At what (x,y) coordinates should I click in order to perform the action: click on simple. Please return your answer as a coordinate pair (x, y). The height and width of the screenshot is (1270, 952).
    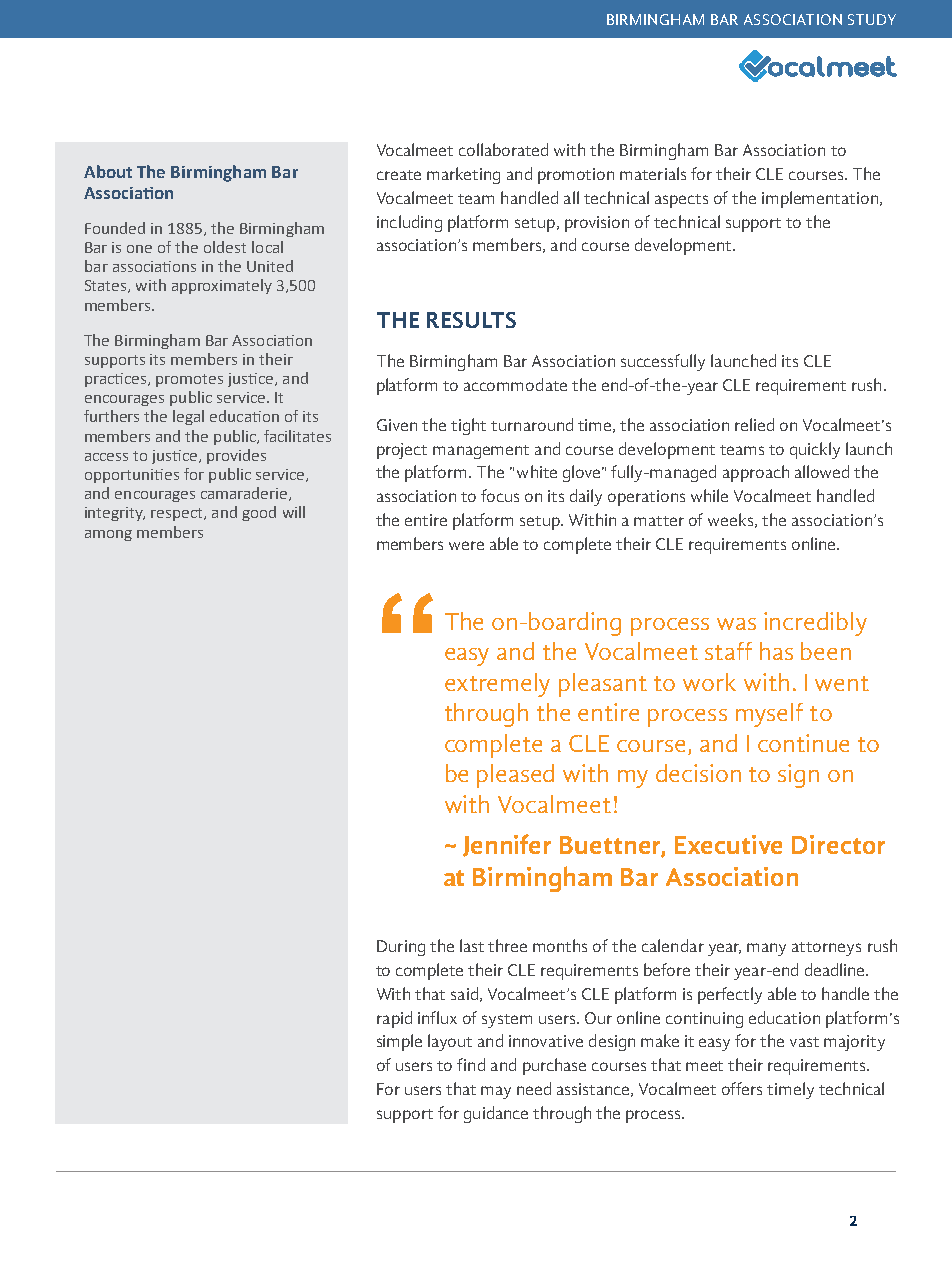
    Looking at the image, I should click on (399, 1042).
